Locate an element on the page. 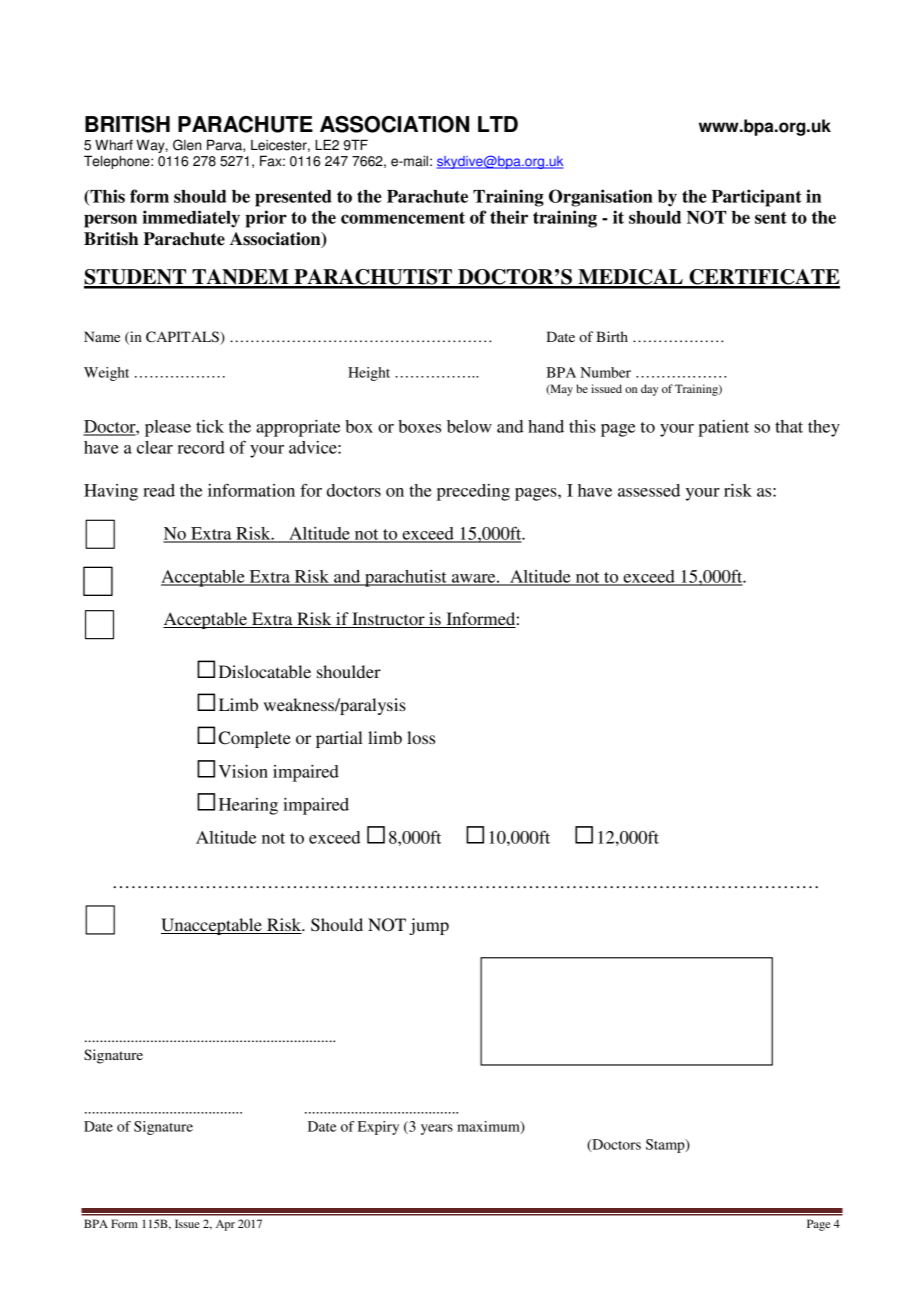 The width and height of the page is (924, 1308). read is located at coordinates (159, 490).
